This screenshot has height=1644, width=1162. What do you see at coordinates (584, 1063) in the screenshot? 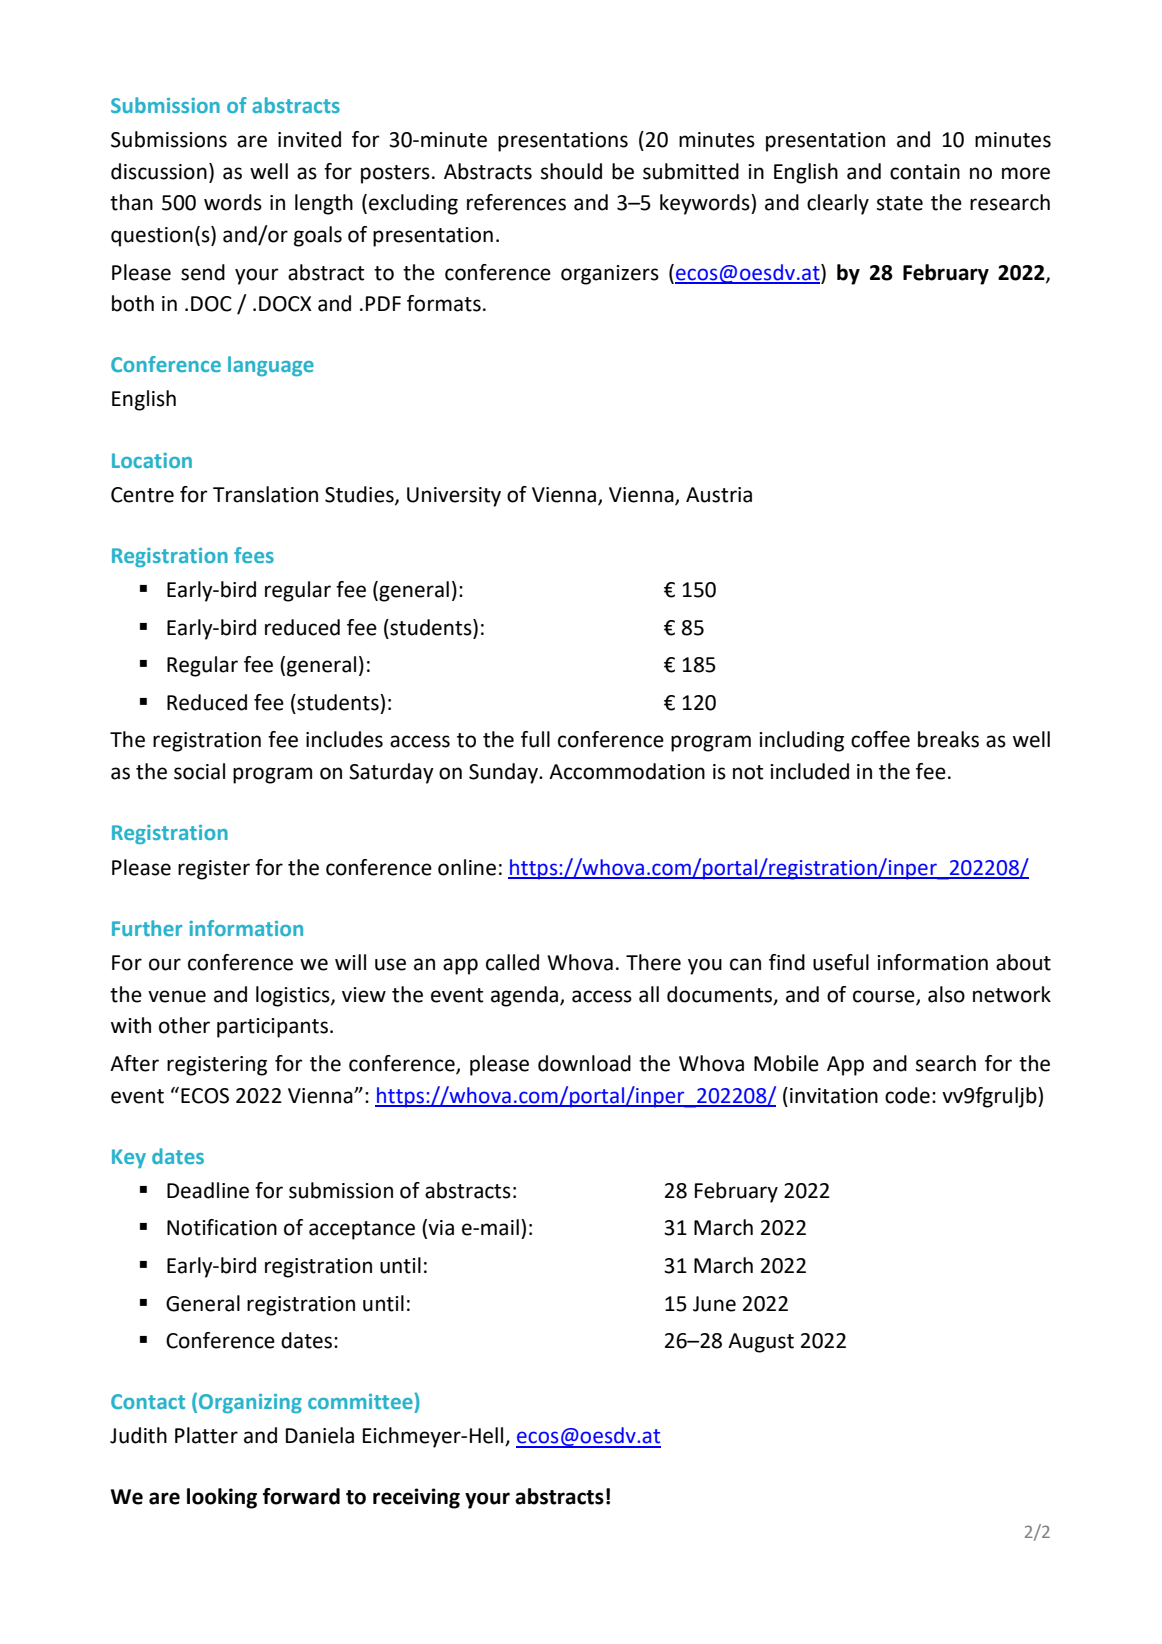
I see `download` at bounding box center [584, 1063].
